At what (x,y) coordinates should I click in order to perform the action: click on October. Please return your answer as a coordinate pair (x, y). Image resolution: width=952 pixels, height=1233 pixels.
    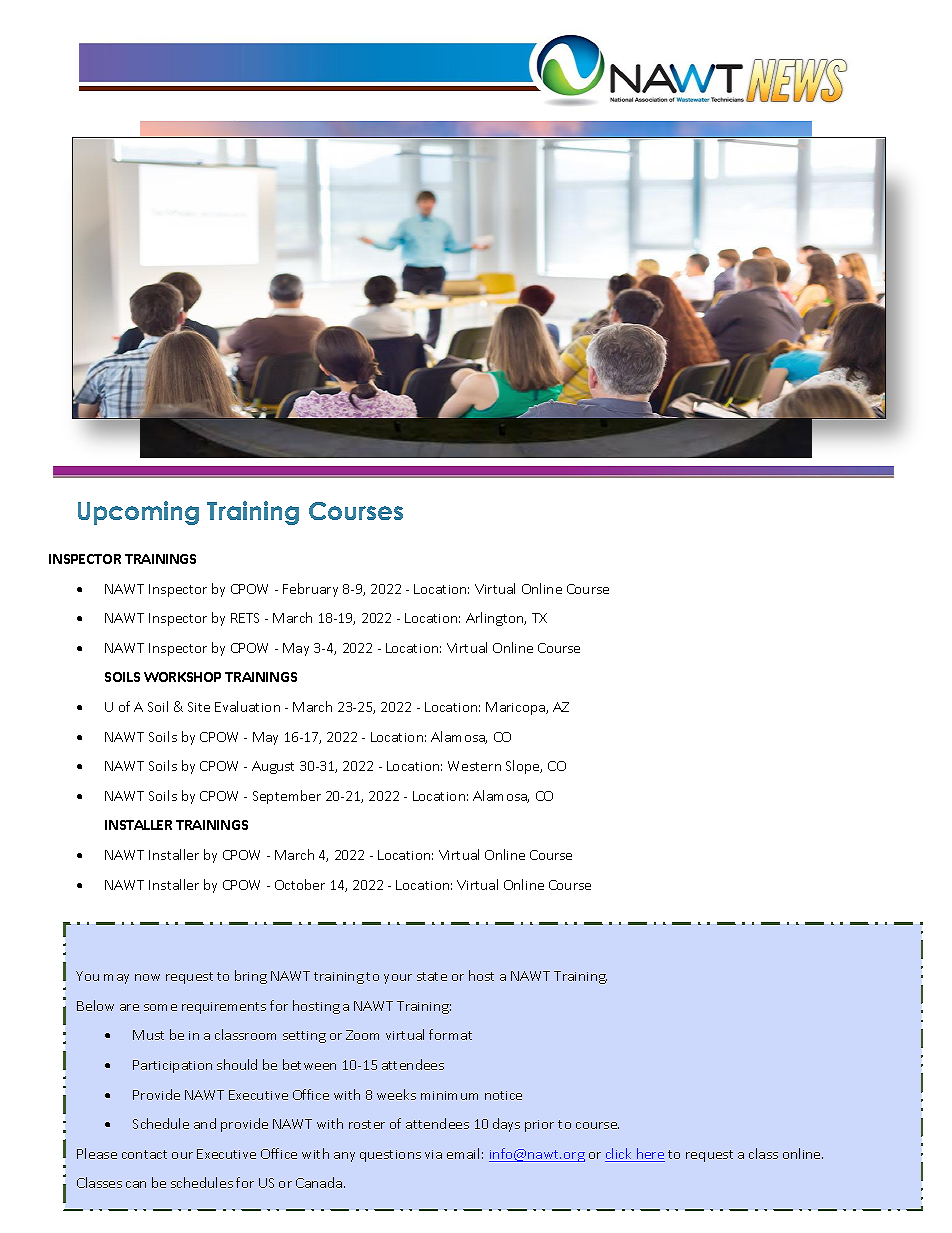
    Looking at the image, I should click on (300, 884).
